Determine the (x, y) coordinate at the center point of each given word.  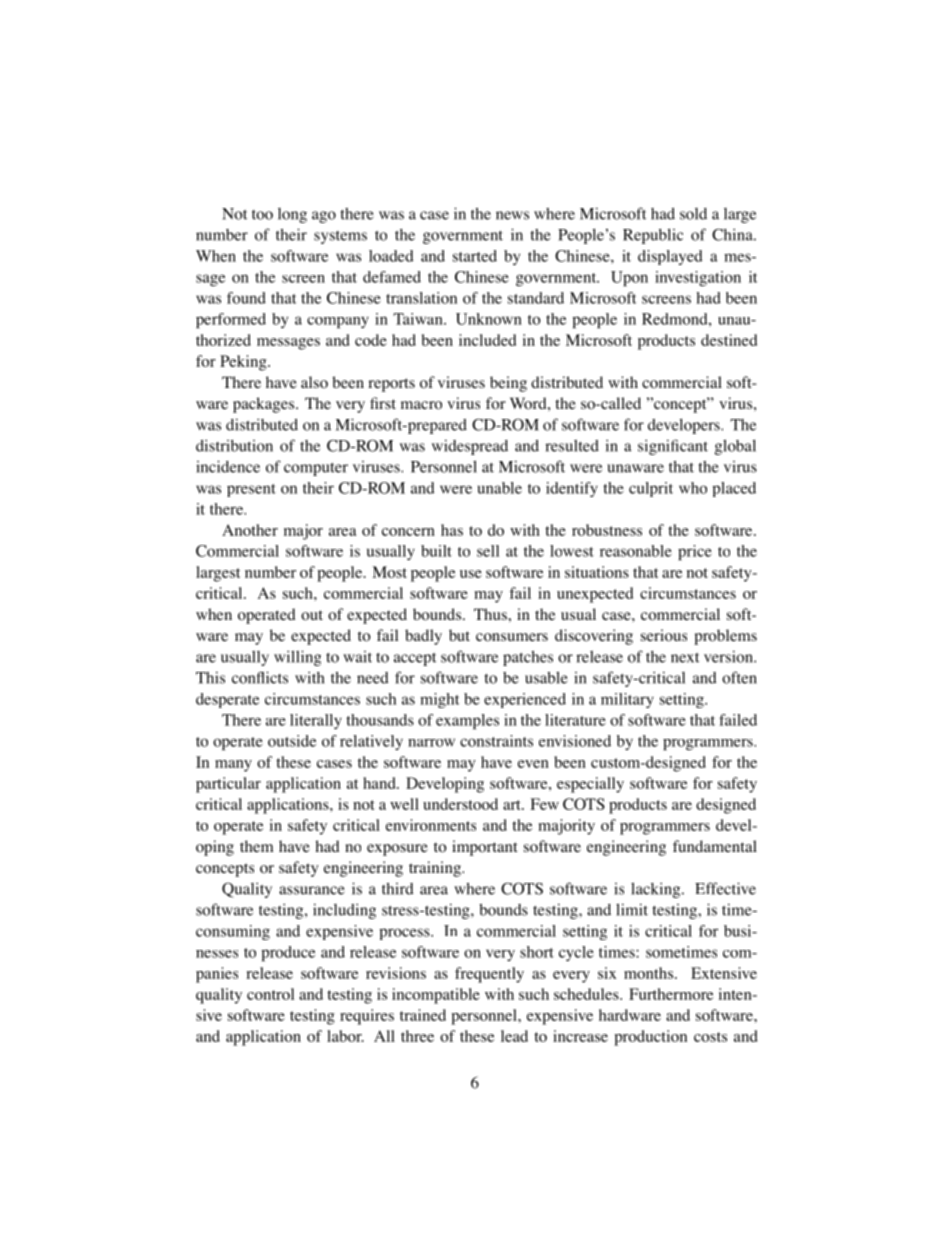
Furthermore (671, 994)
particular (228, 785)
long (292, 215)
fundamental (715, 846)
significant (673, 447)
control (270, 994)
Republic (653, 236)
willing (297, 658)
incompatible (436, 996)
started (475, 256)
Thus (491, 614)
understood (460, 804)
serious (664, 635)
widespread (470, 447)
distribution (234, 445)
